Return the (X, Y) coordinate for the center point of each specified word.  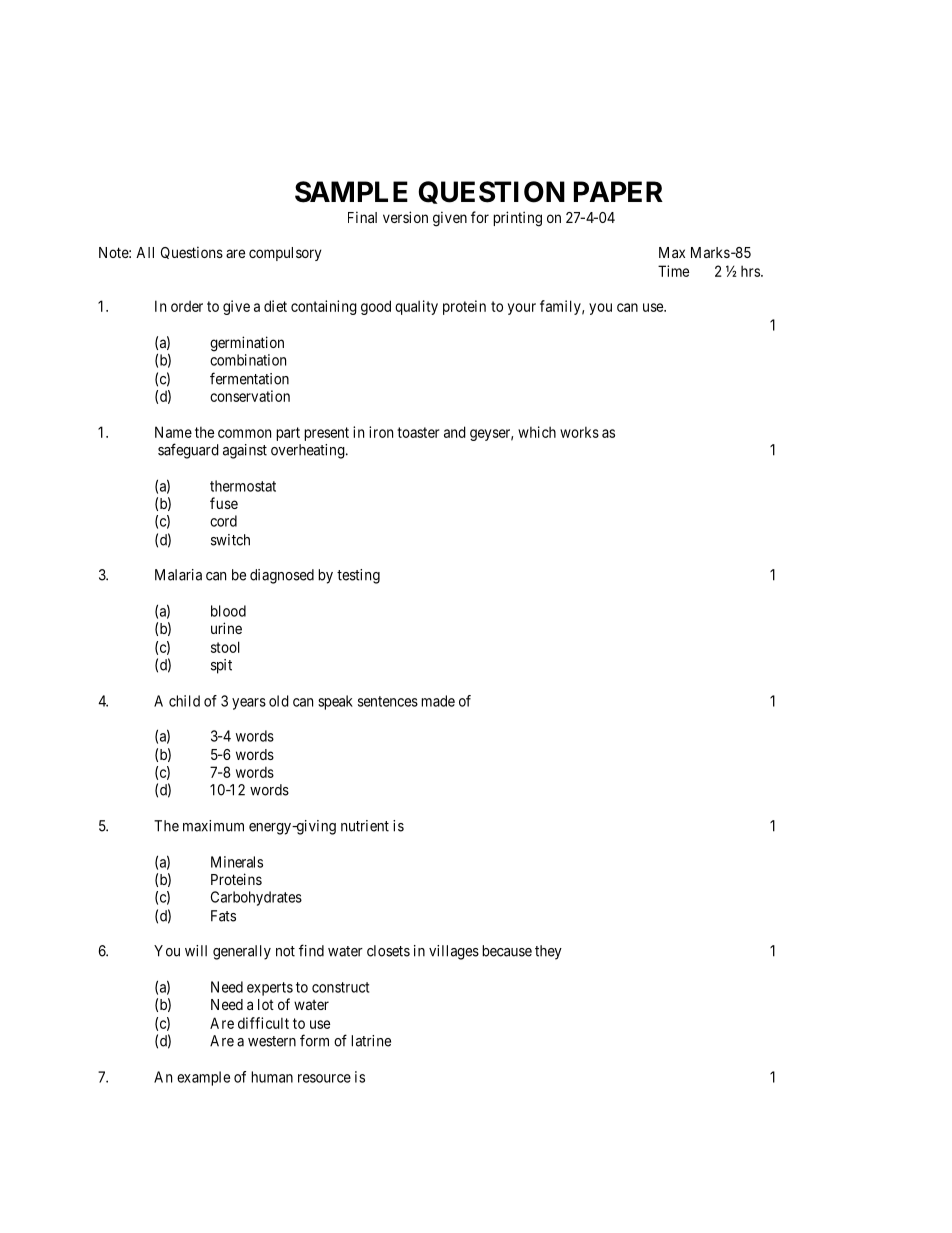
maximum (213, 826)
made (438, 701)
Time (673, 271)
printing (517, 219)
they (548, 952)
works (579, 432)
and (455, 432)
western (272, 1041)
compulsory (285, 254)
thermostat (243, 486)
